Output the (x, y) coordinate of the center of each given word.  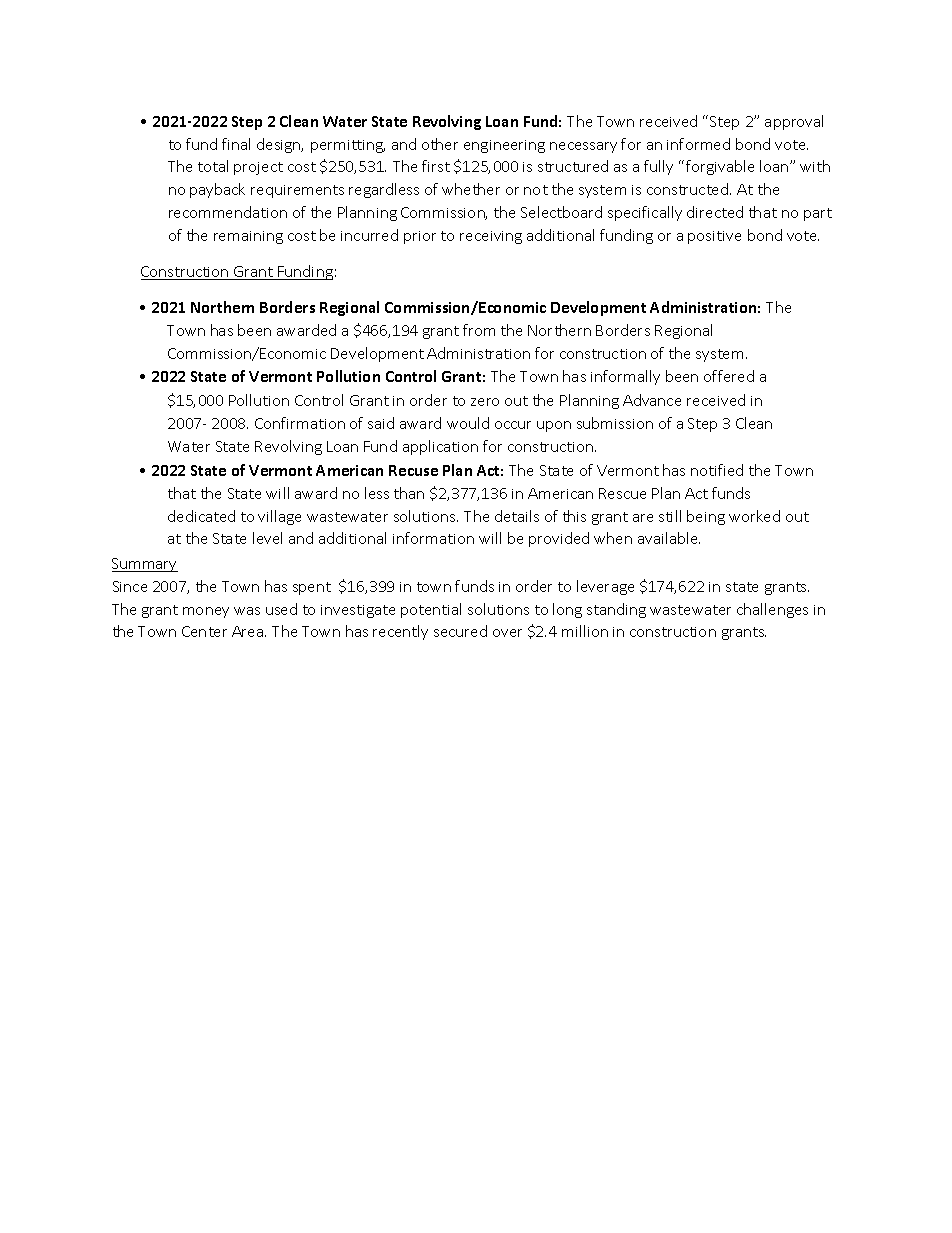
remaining (248, 237)
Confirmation (300, 423)
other (440, 144)
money (206, 612)
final (236, 144)
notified (717, 470)
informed (698, 144)
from (479, 330)
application (440, 447)
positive (714, 237)
